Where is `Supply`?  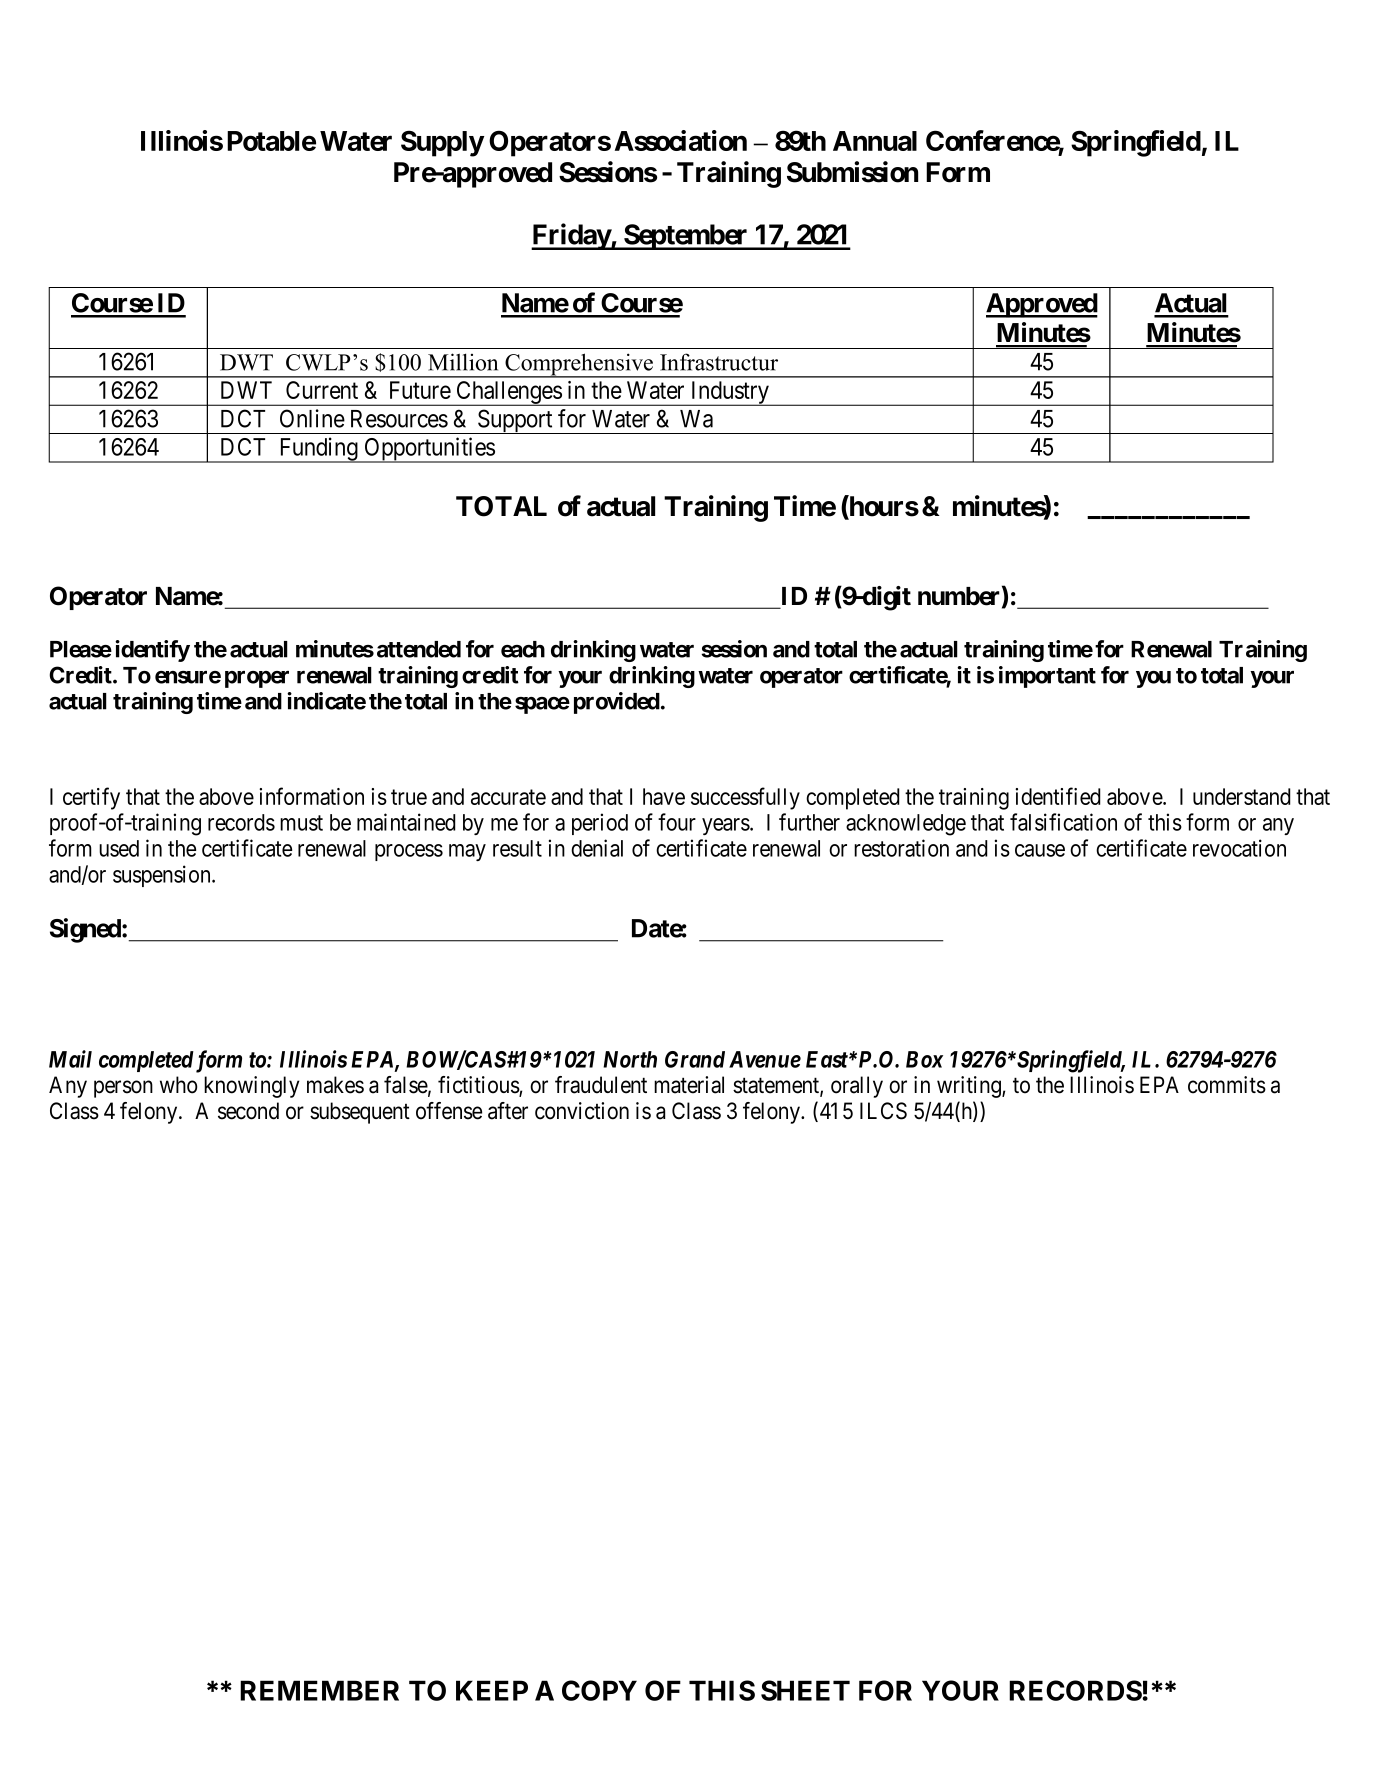
Supply is located at coordinates (442, 143).
